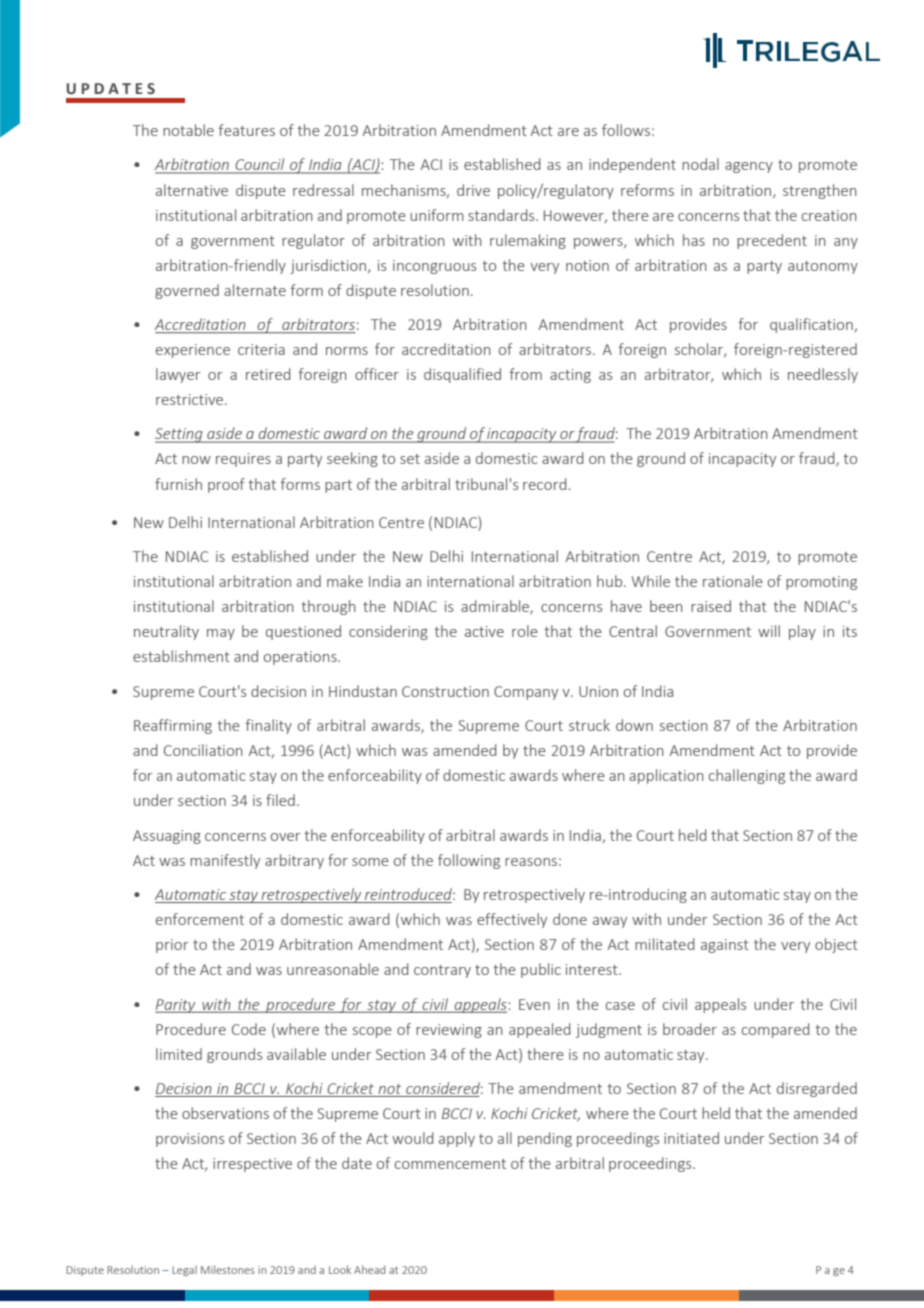  What do you see at coordinates (749, 167) in the page?
I see `agency` at bounding box center [749, 167].
